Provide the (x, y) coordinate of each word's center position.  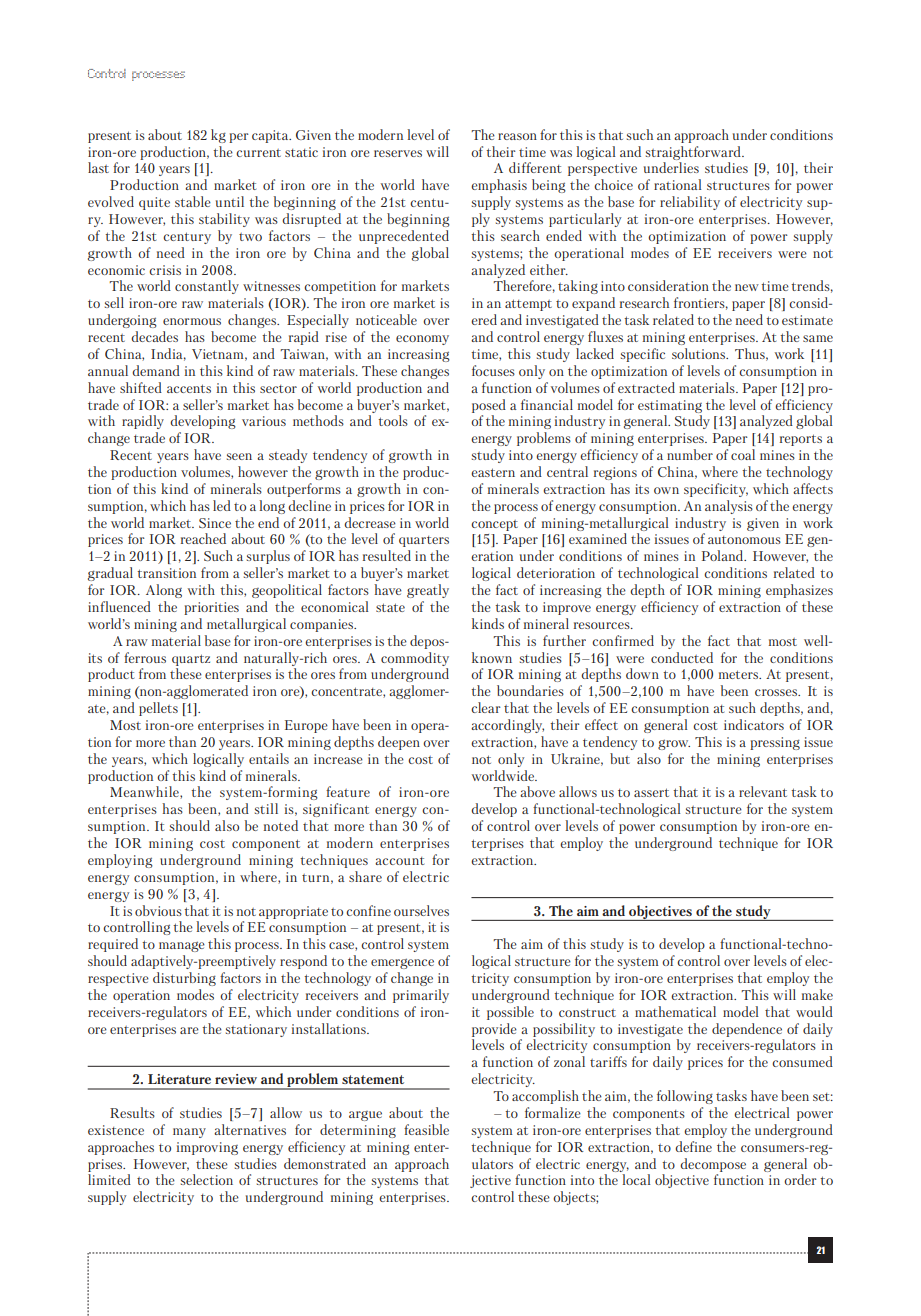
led (222, 505)
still (266, 808)
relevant (763, 791)
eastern (493, 472)
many (189, 1133)
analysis (729, 507)
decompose (713, 1165)
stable (193, 201)
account (399, 861)
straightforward (694, 153)
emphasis (499, 186)
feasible (426, 1129)
